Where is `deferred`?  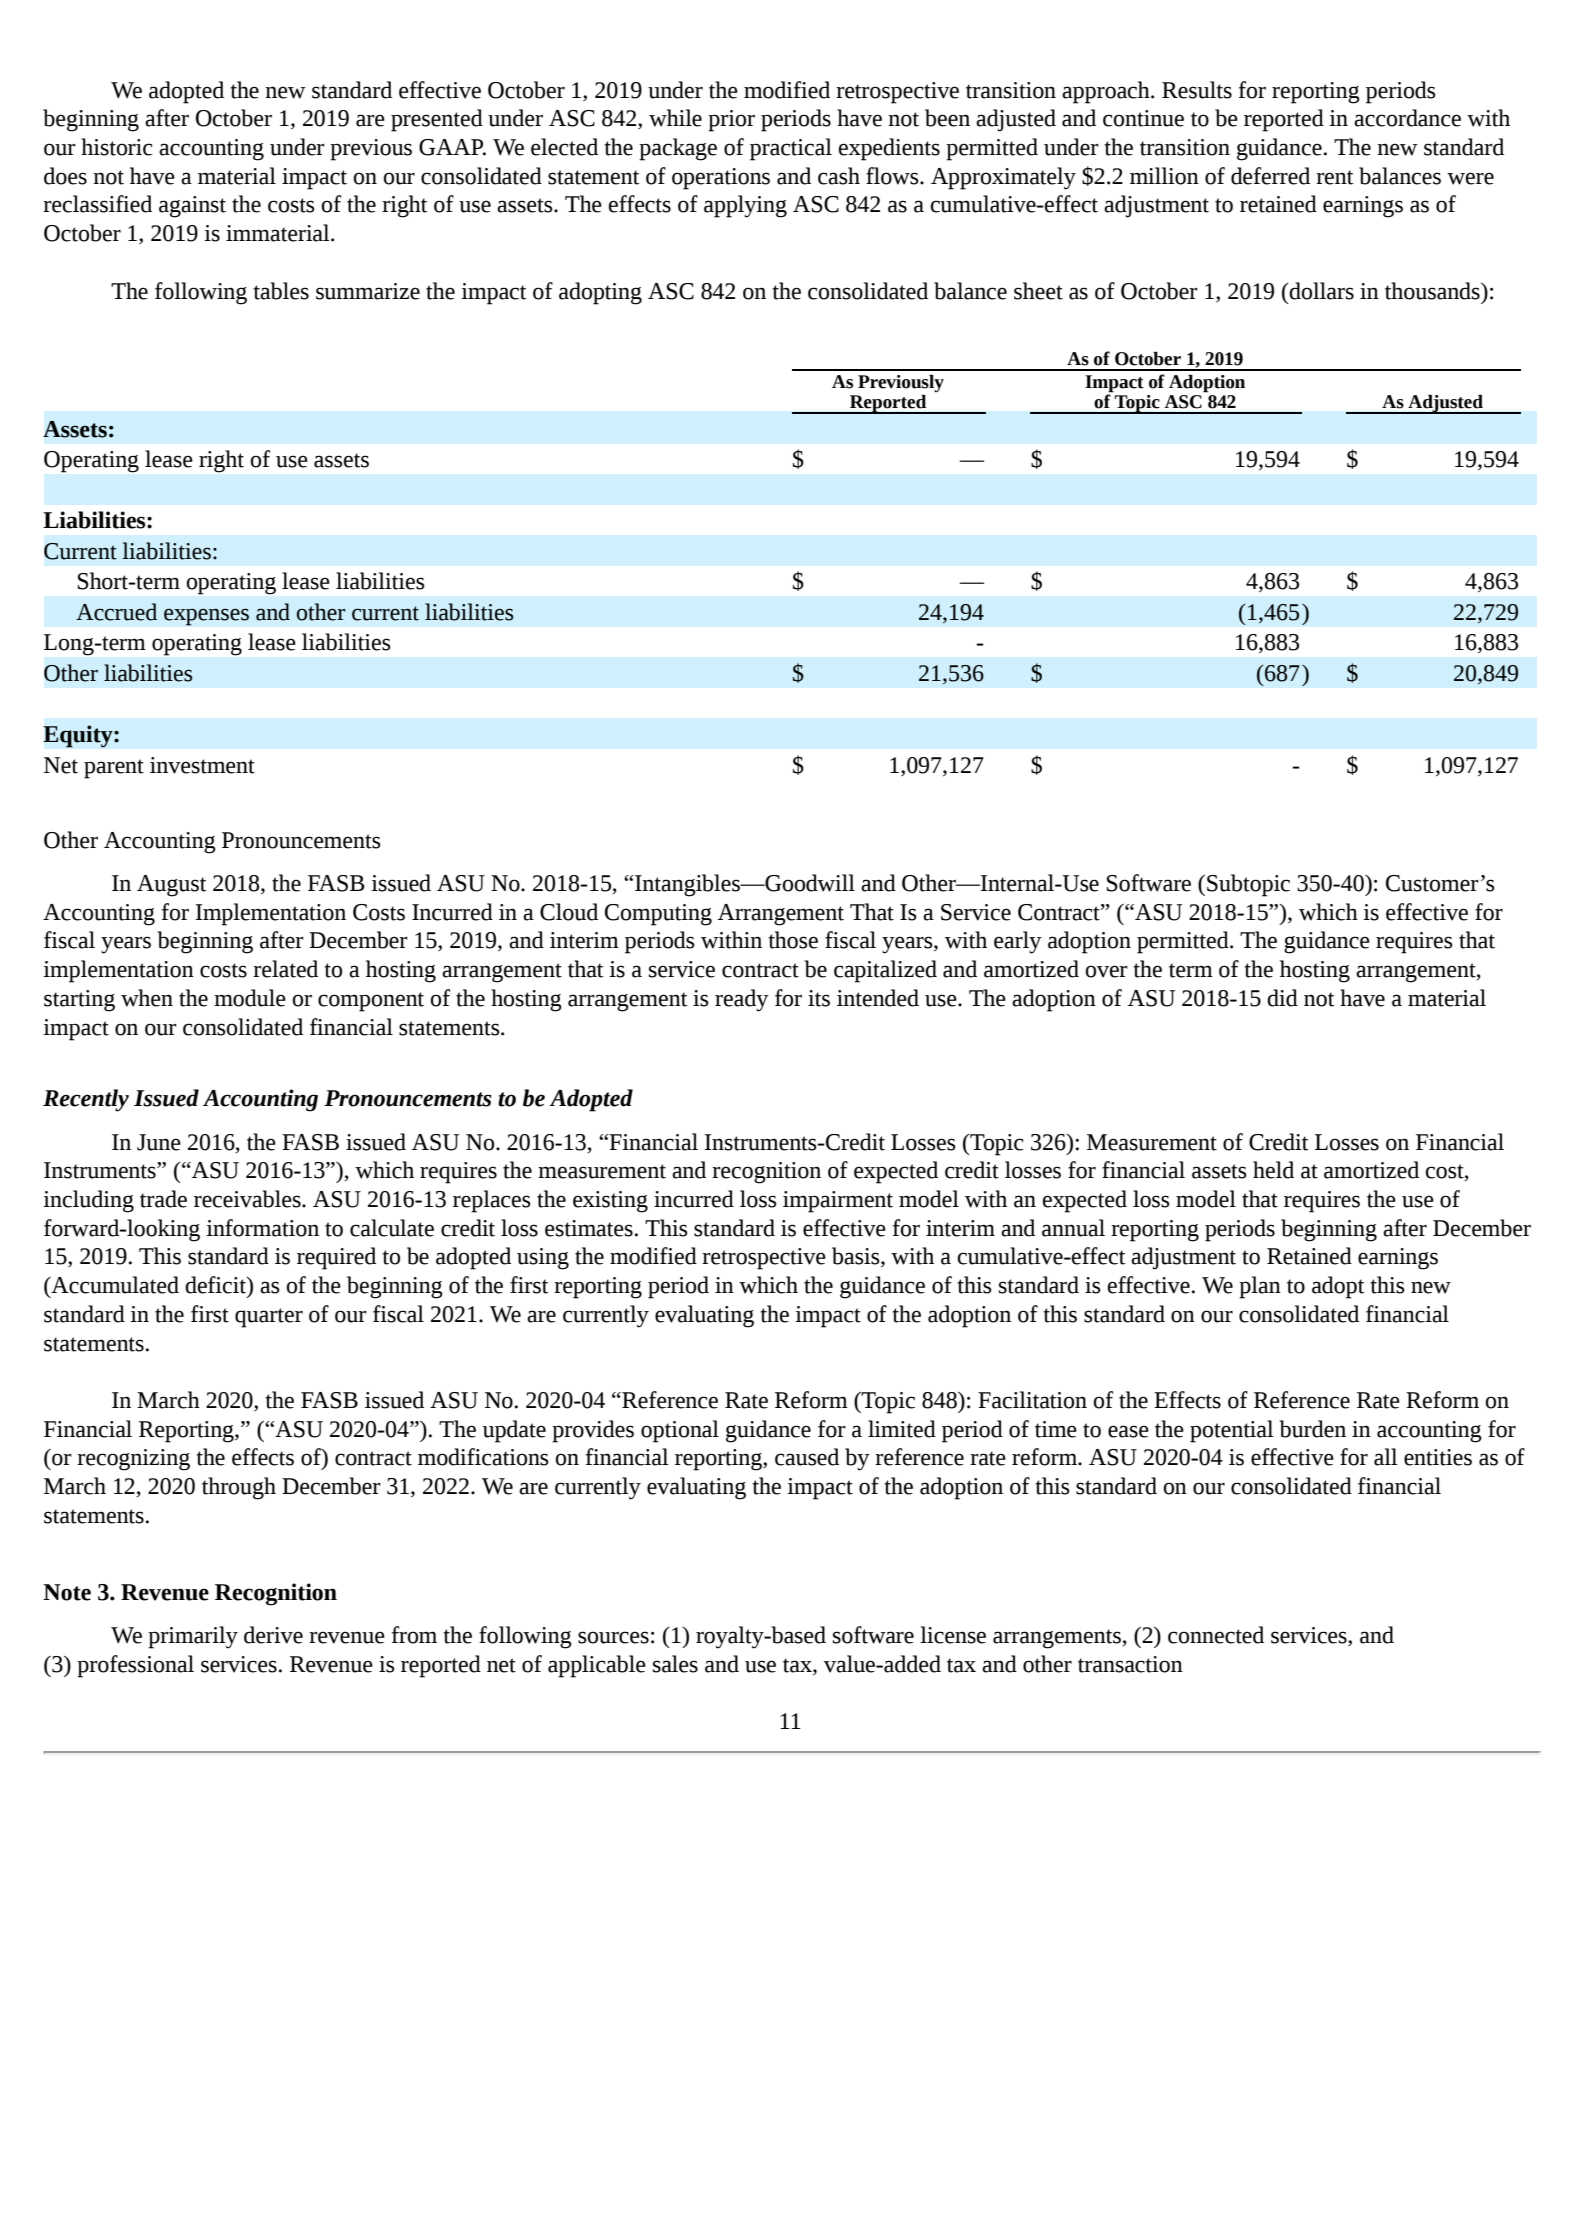
deferred is located at coordinates (1270, 176).
